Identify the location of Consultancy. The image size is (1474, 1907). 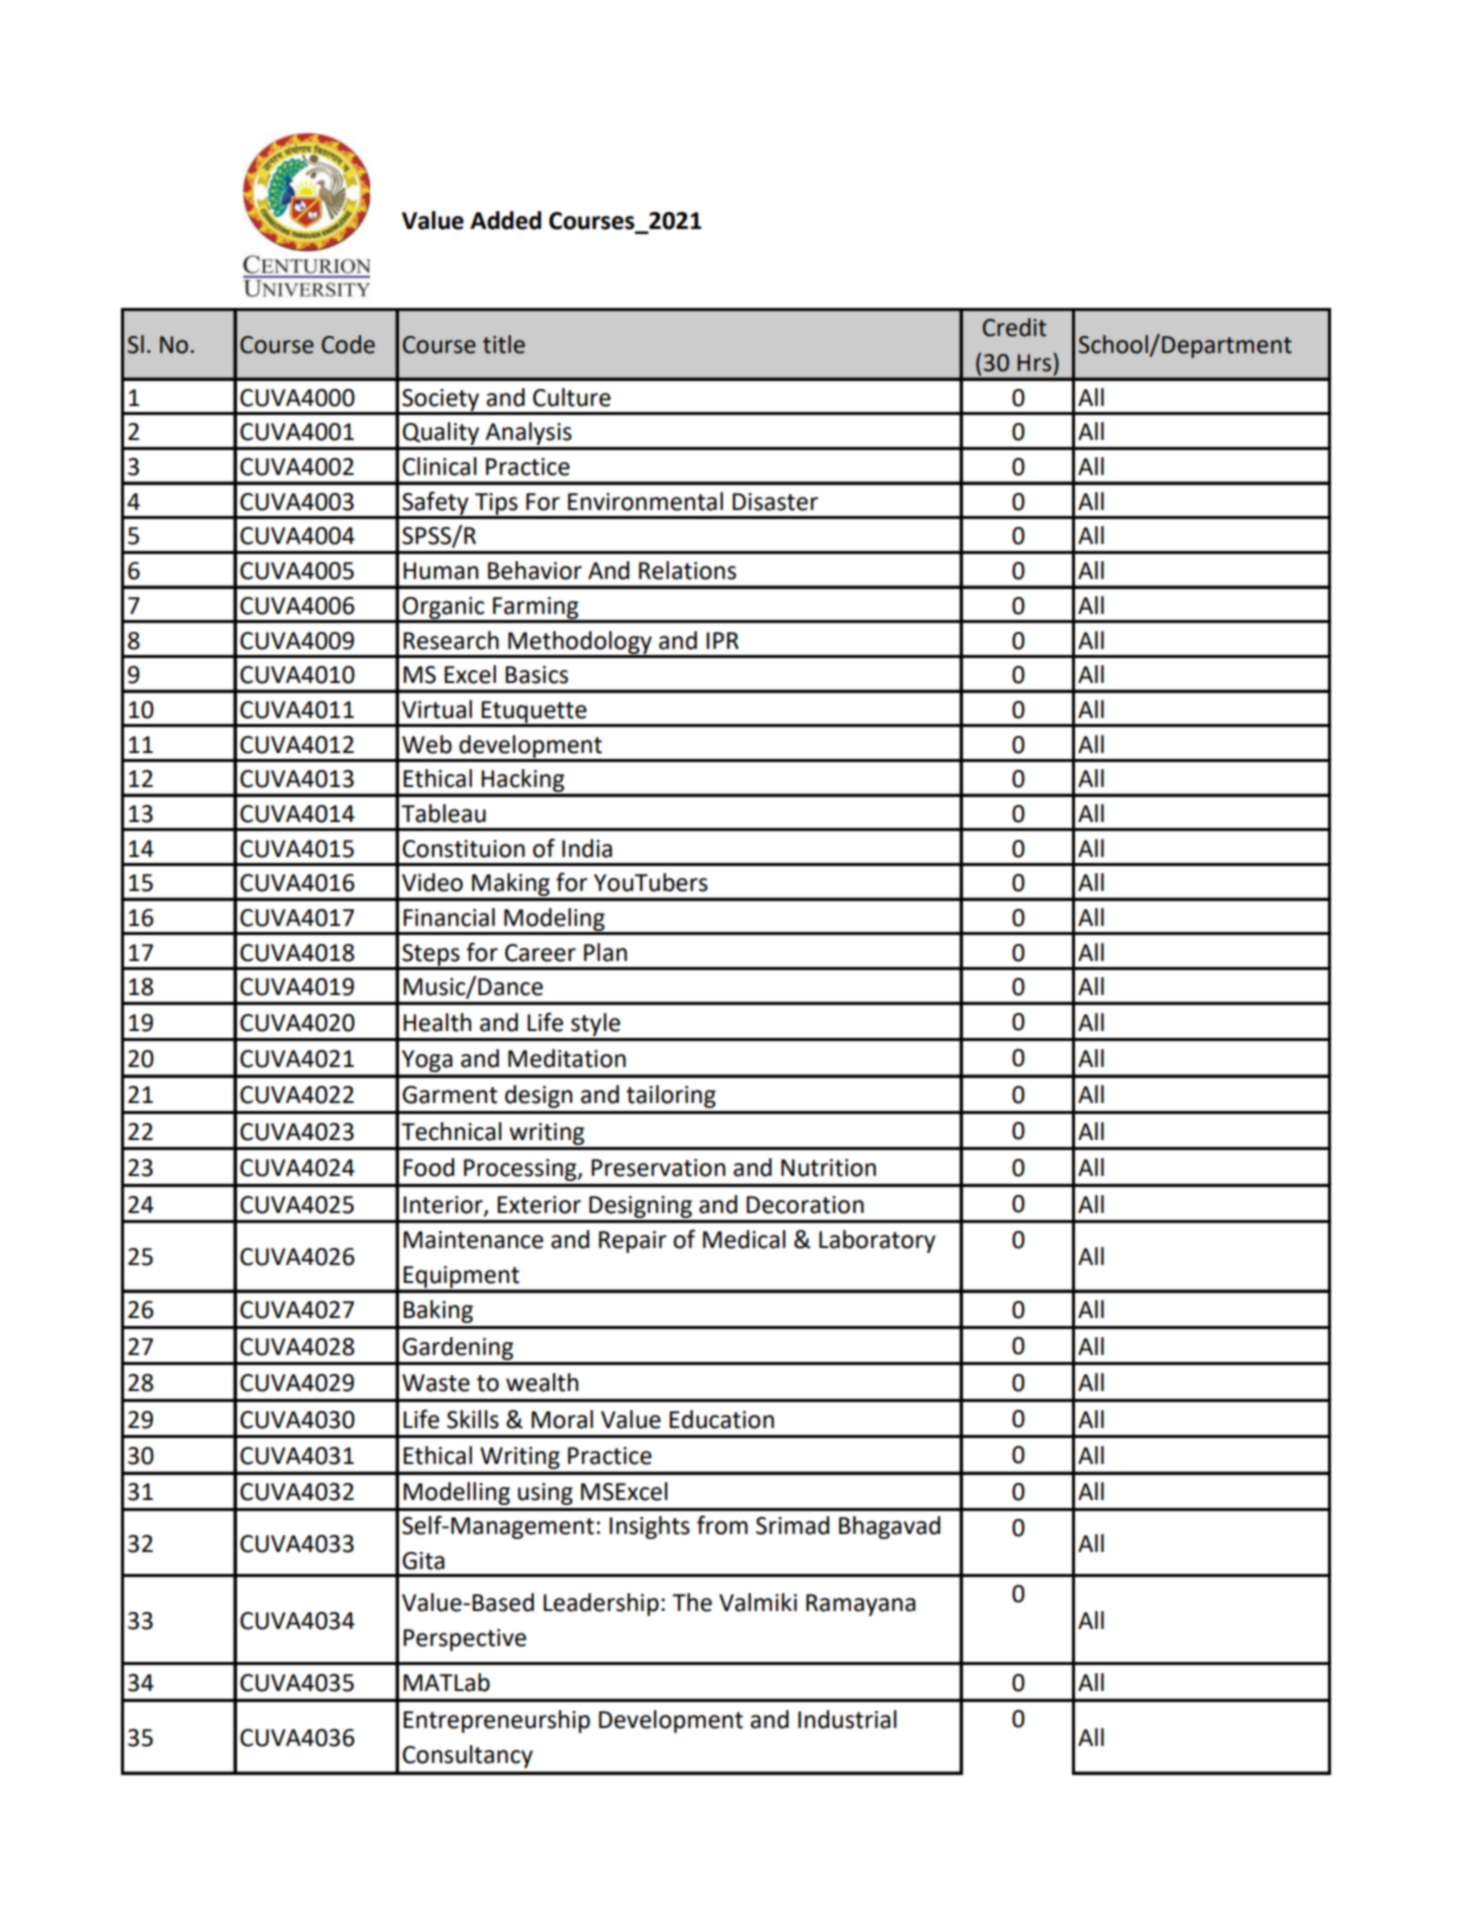
(468, 1756).
